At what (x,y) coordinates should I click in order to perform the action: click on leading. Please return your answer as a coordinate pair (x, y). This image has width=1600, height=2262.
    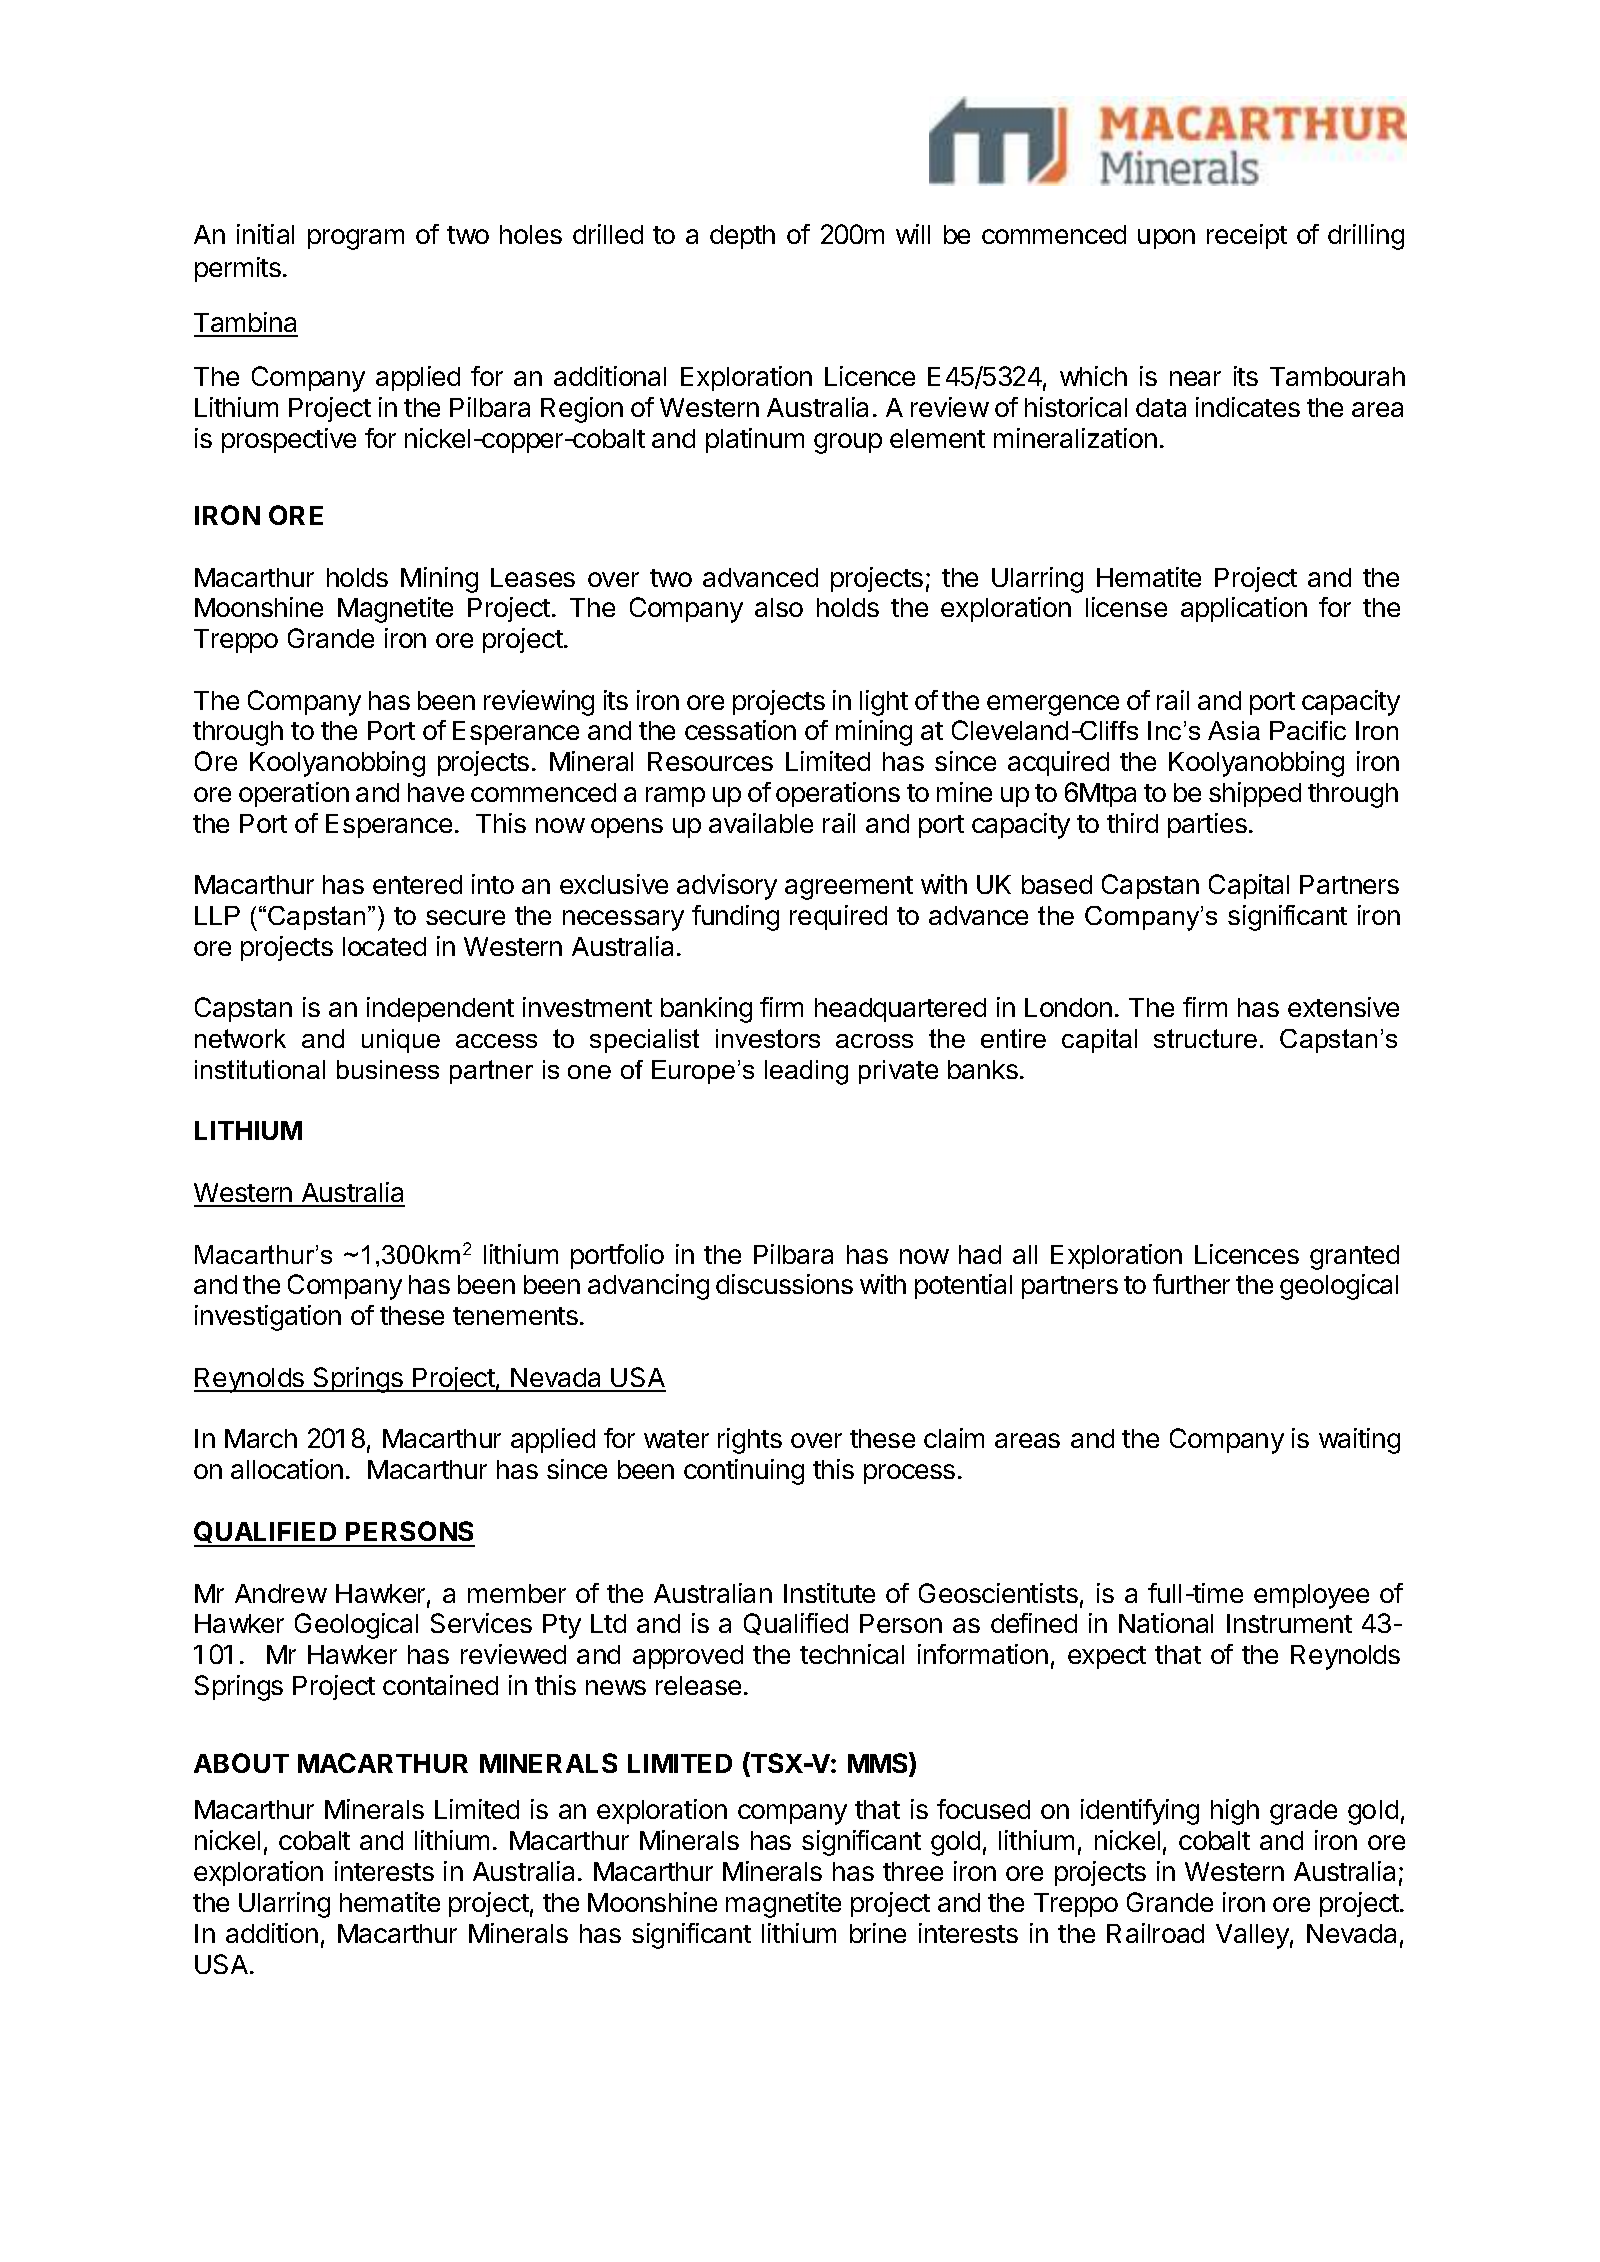
    Looking at the image, I should click on (806, 1072).
